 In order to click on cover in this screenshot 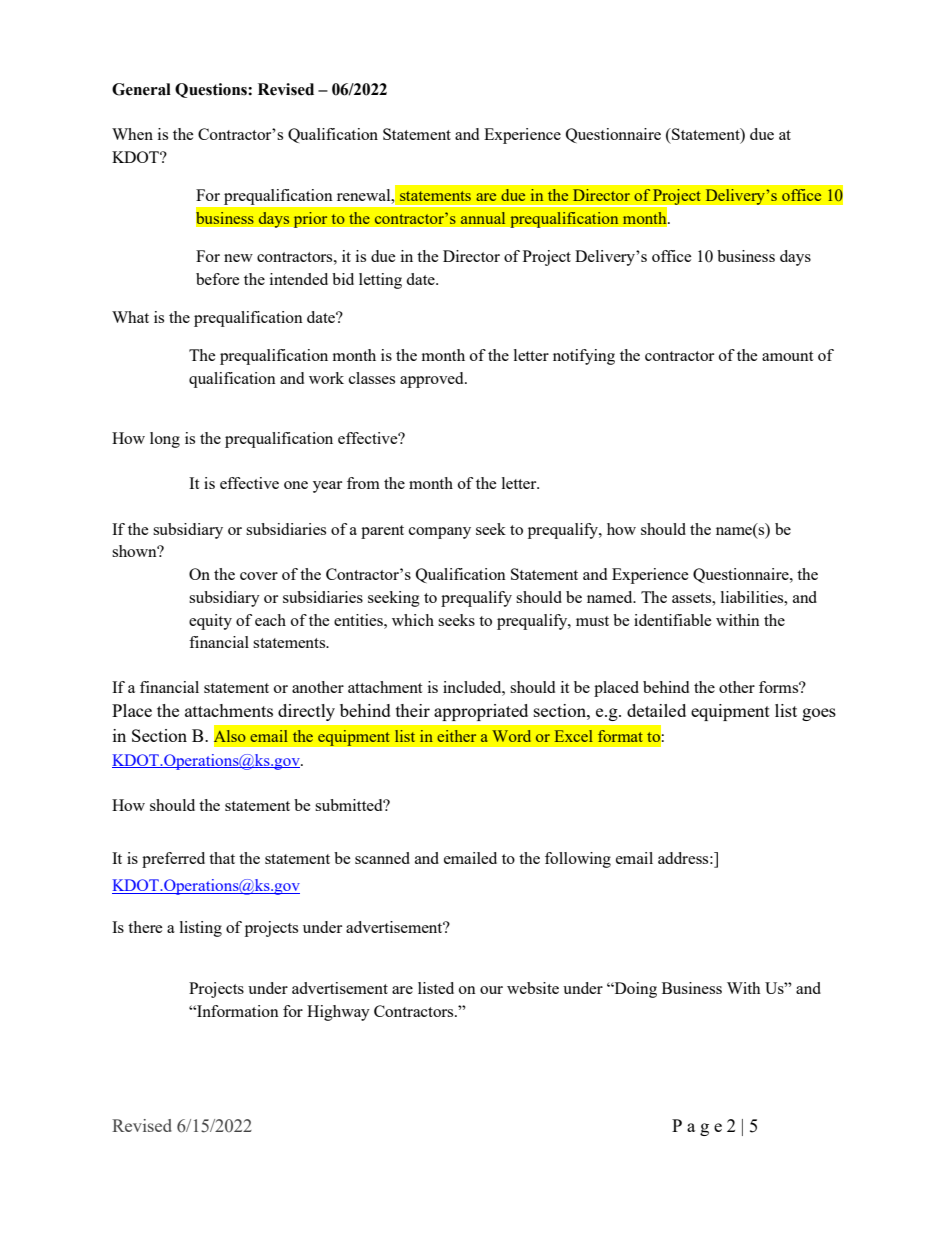, I will do `click(259, 576)`.
